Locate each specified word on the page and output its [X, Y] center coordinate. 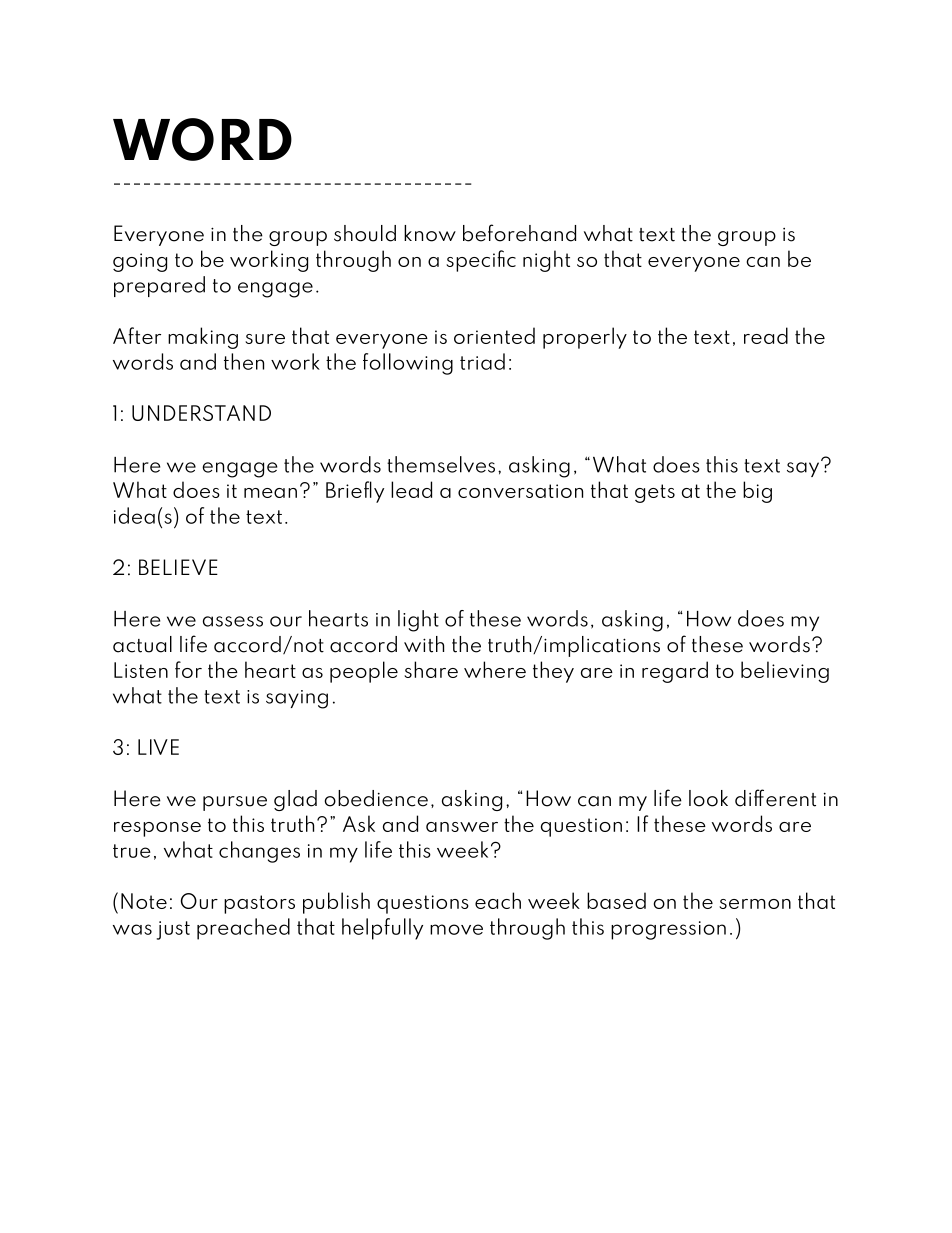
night [546, 261]
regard [675, 672]
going [140, 262]
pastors [259, 904]
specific [481, 261]
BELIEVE [178, 567]
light [418, 621]
